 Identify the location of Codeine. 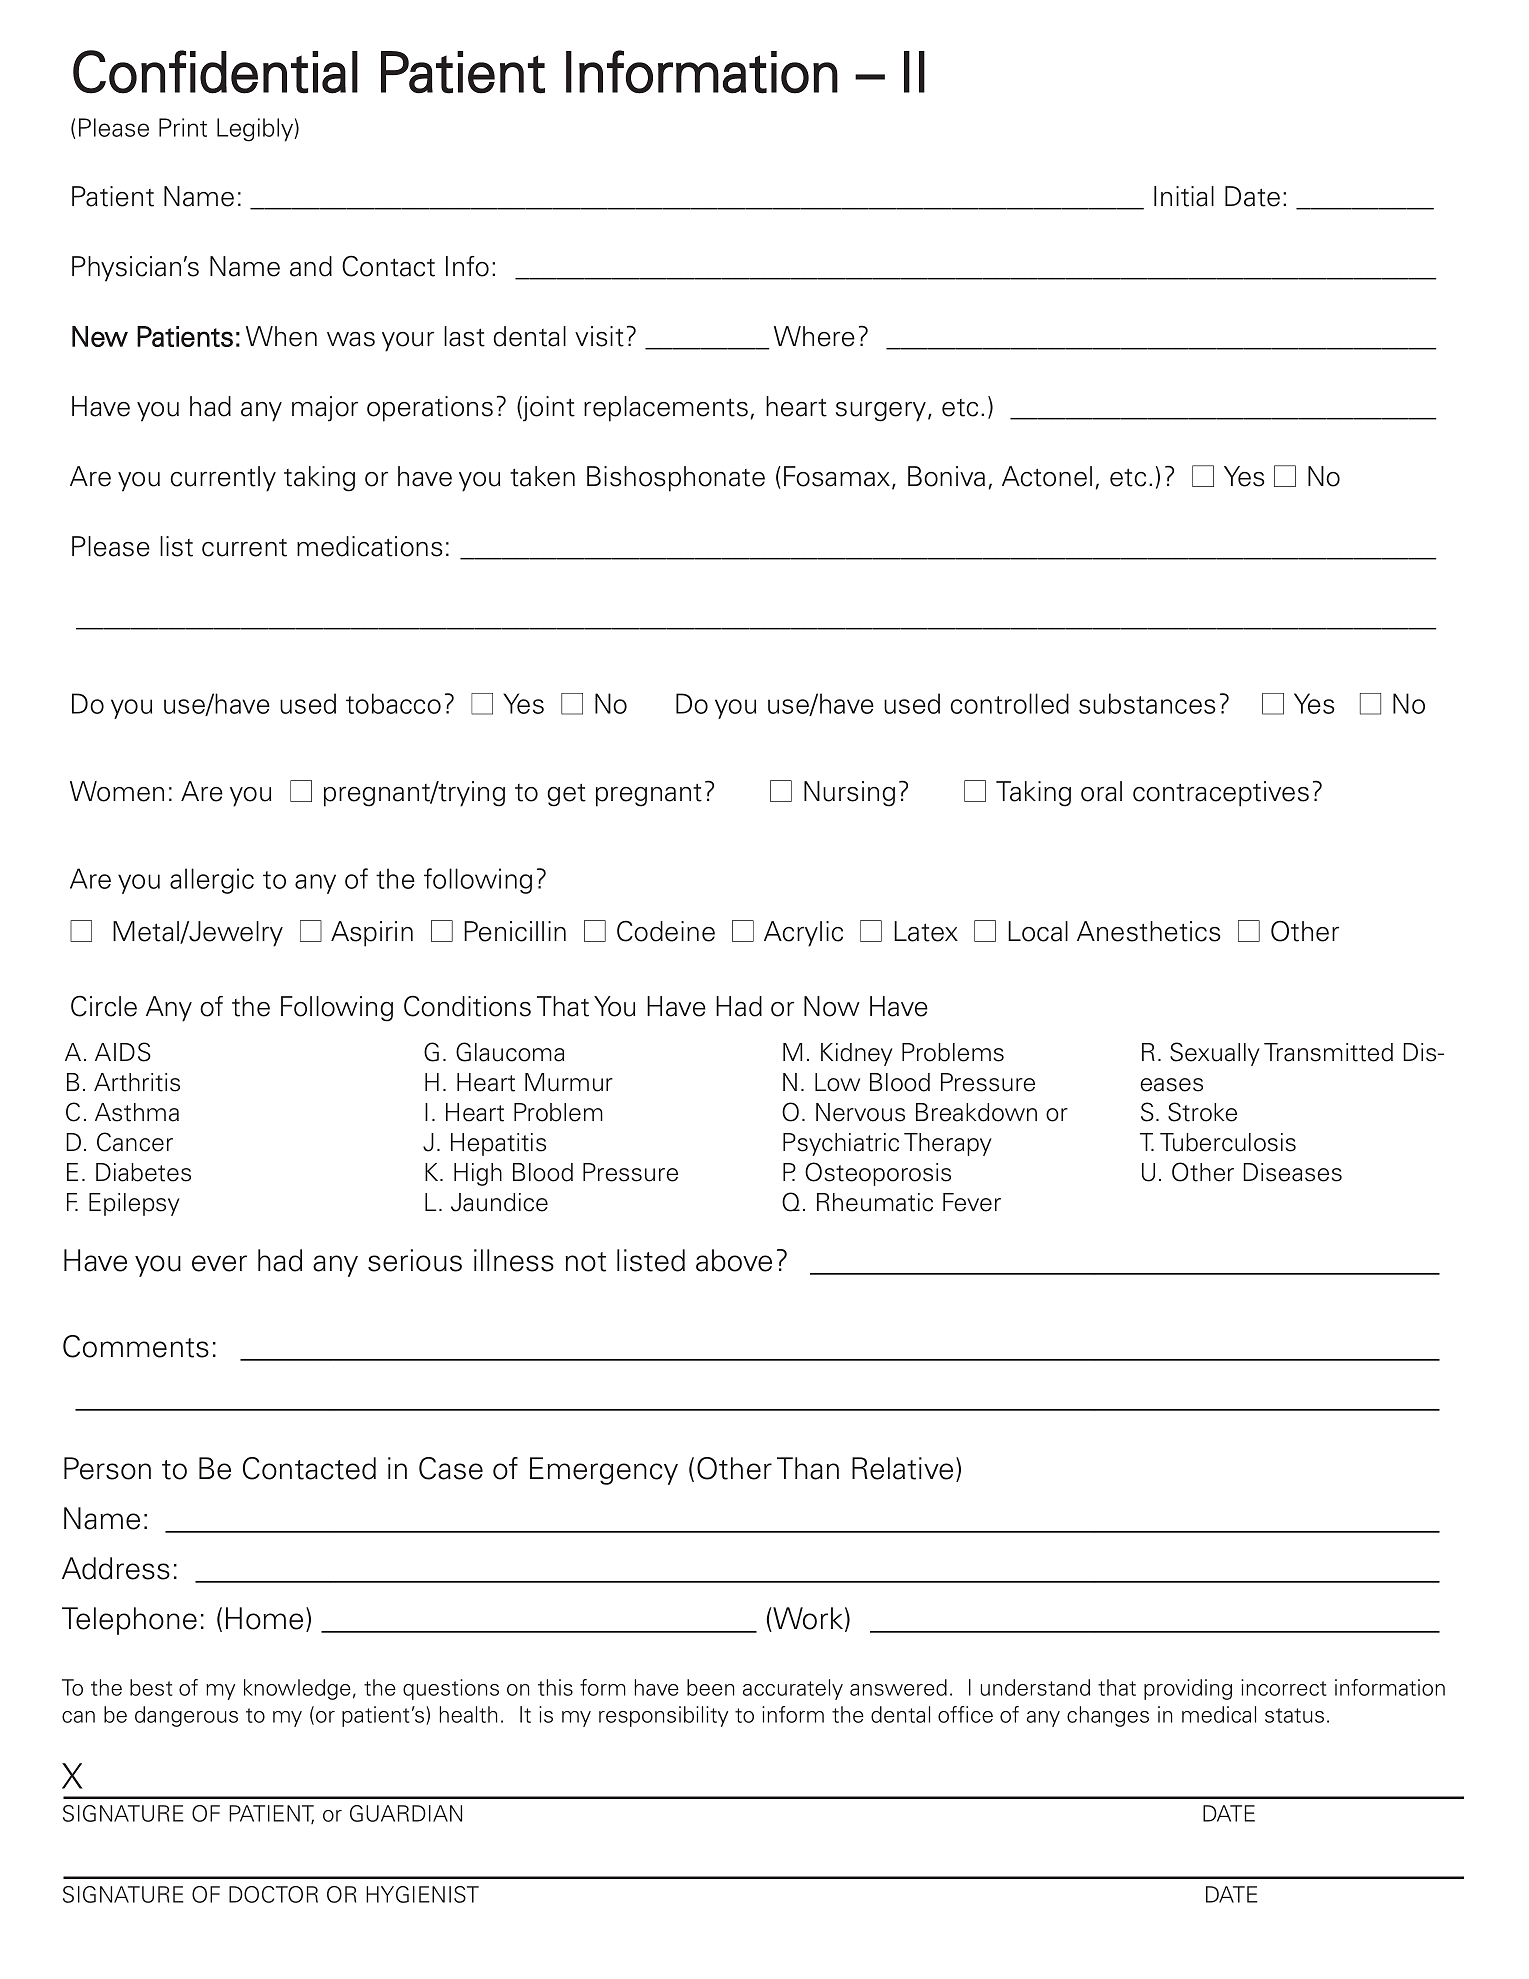
(666, 931).
